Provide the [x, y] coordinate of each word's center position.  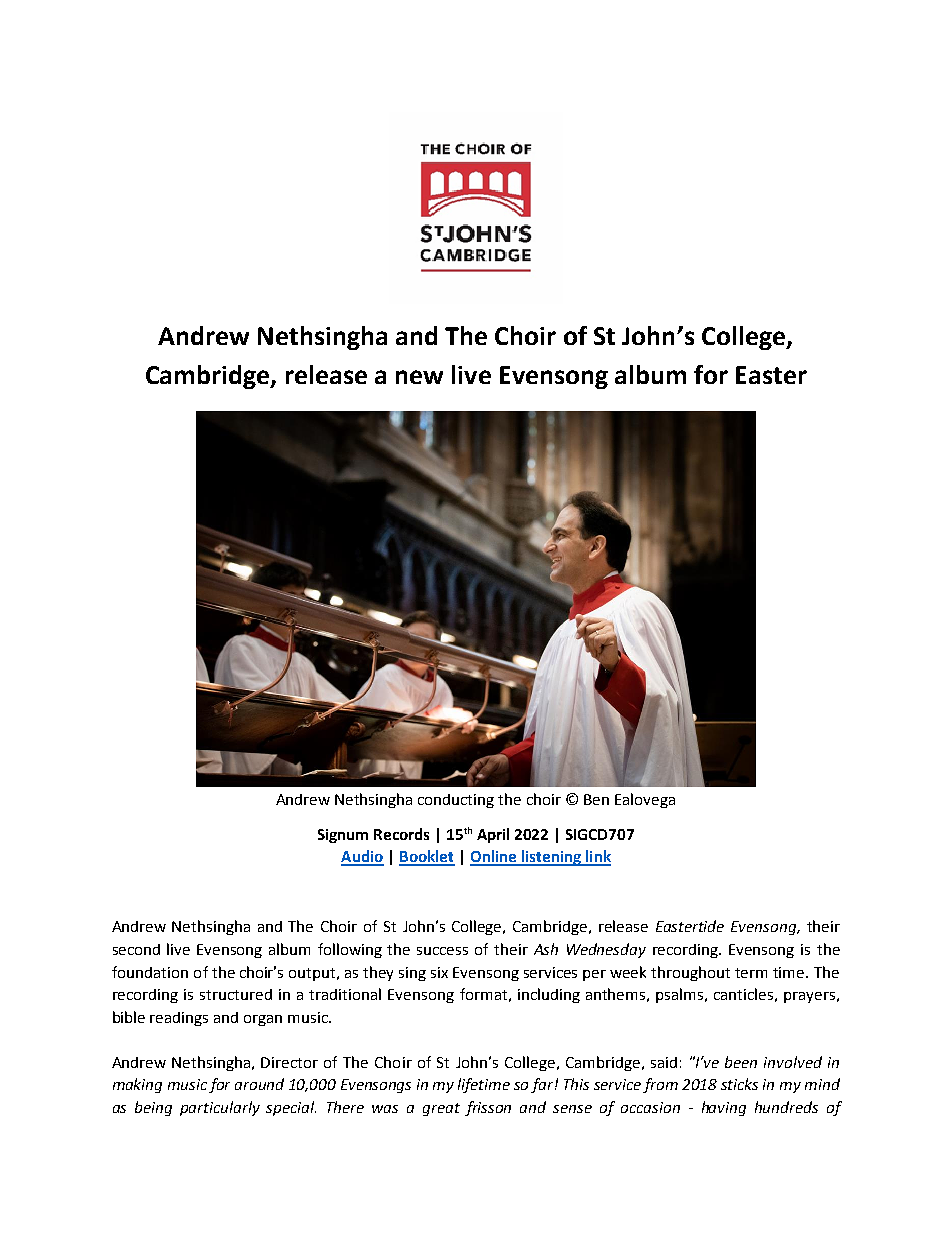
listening [551, 858]
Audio [362, 857]
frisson [488, 1108]
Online [494, 857]
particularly [220, 1108]
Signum [343, 836]
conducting [456, 801]
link [597, 857]
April [493, 835]
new [419, 377]
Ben [596, 799]
